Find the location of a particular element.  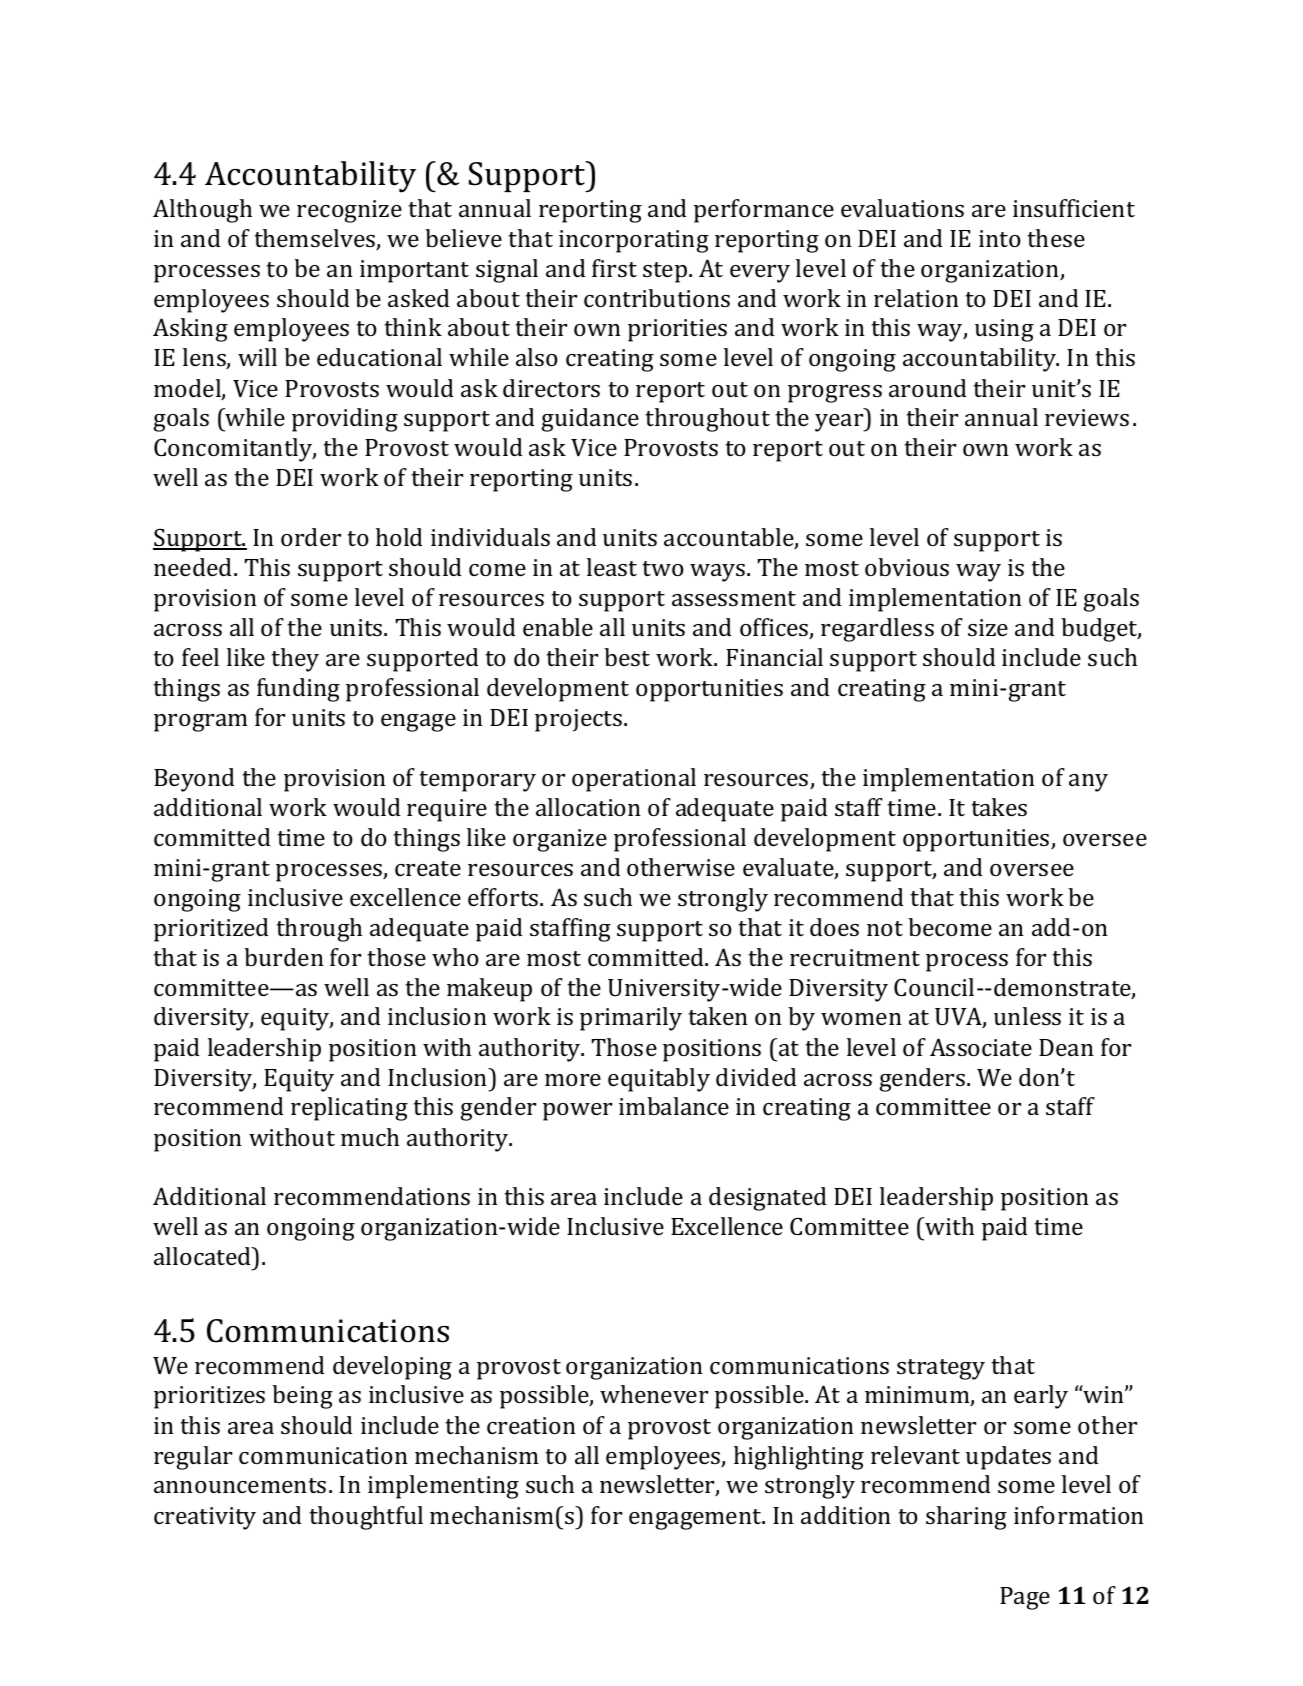

size is located at coordinates (988, 627).
